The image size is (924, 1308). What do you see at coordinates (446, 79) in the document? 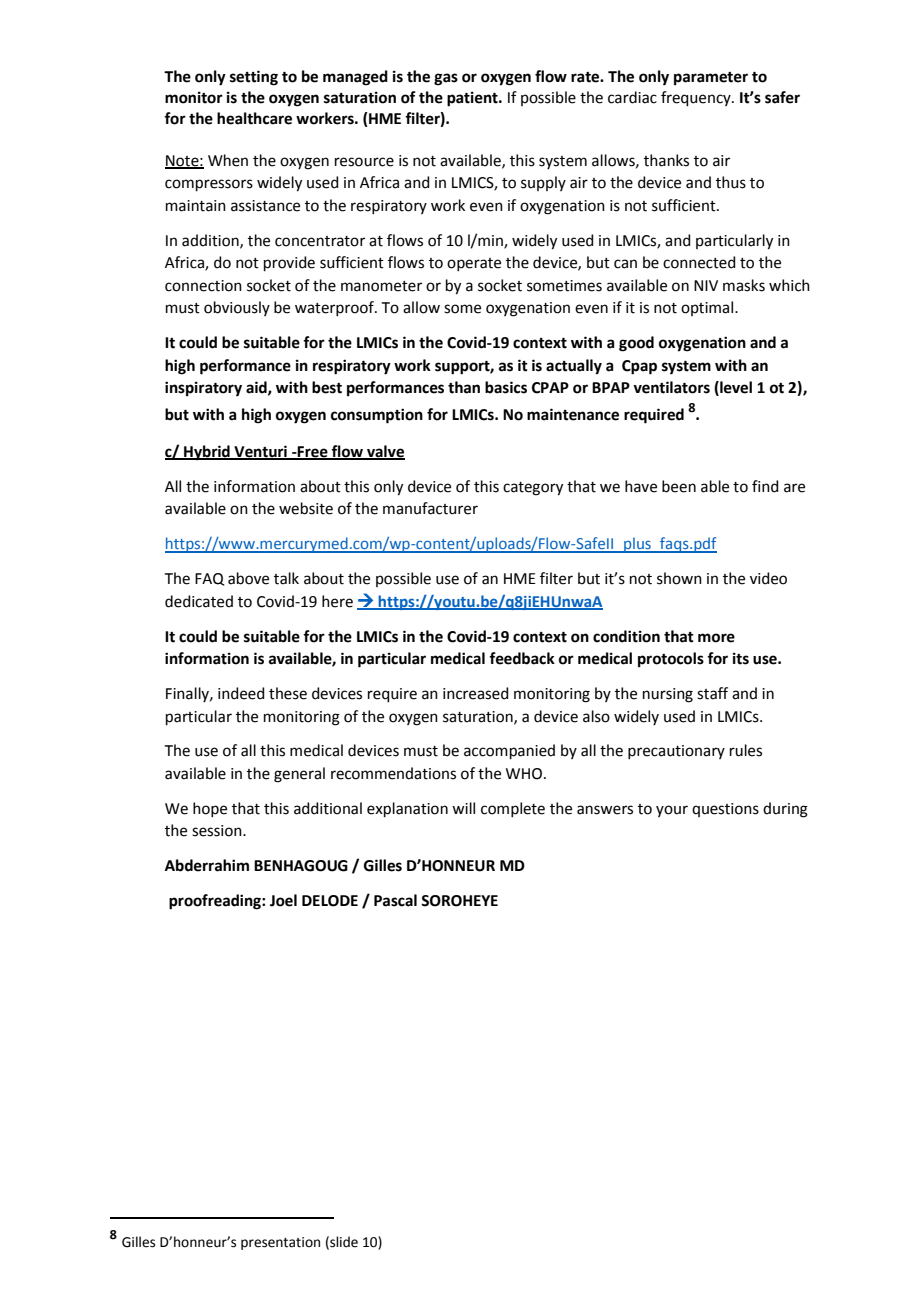
I see `gas` at bounding box center [446, 79].
